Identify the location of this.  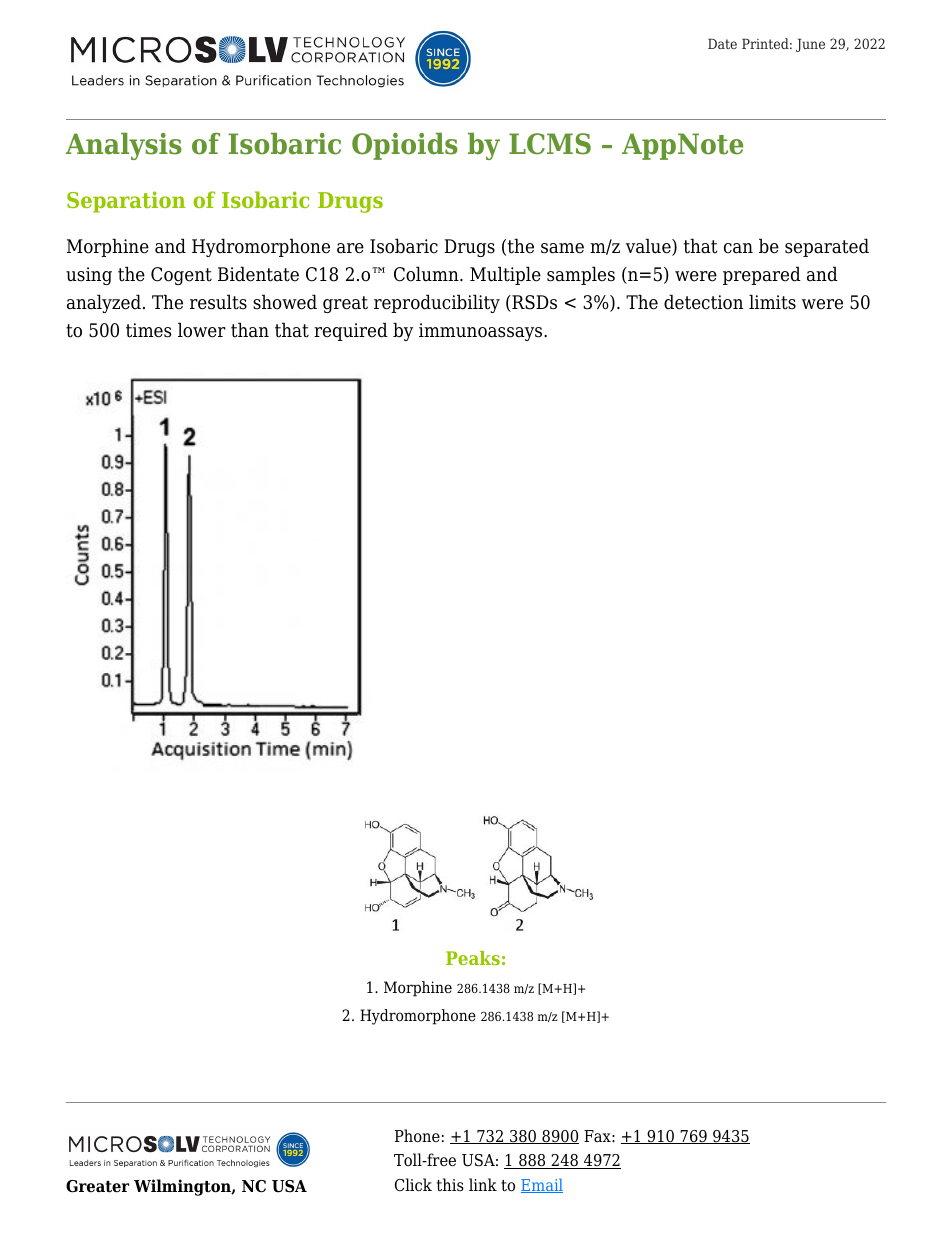
(450, 1184).
